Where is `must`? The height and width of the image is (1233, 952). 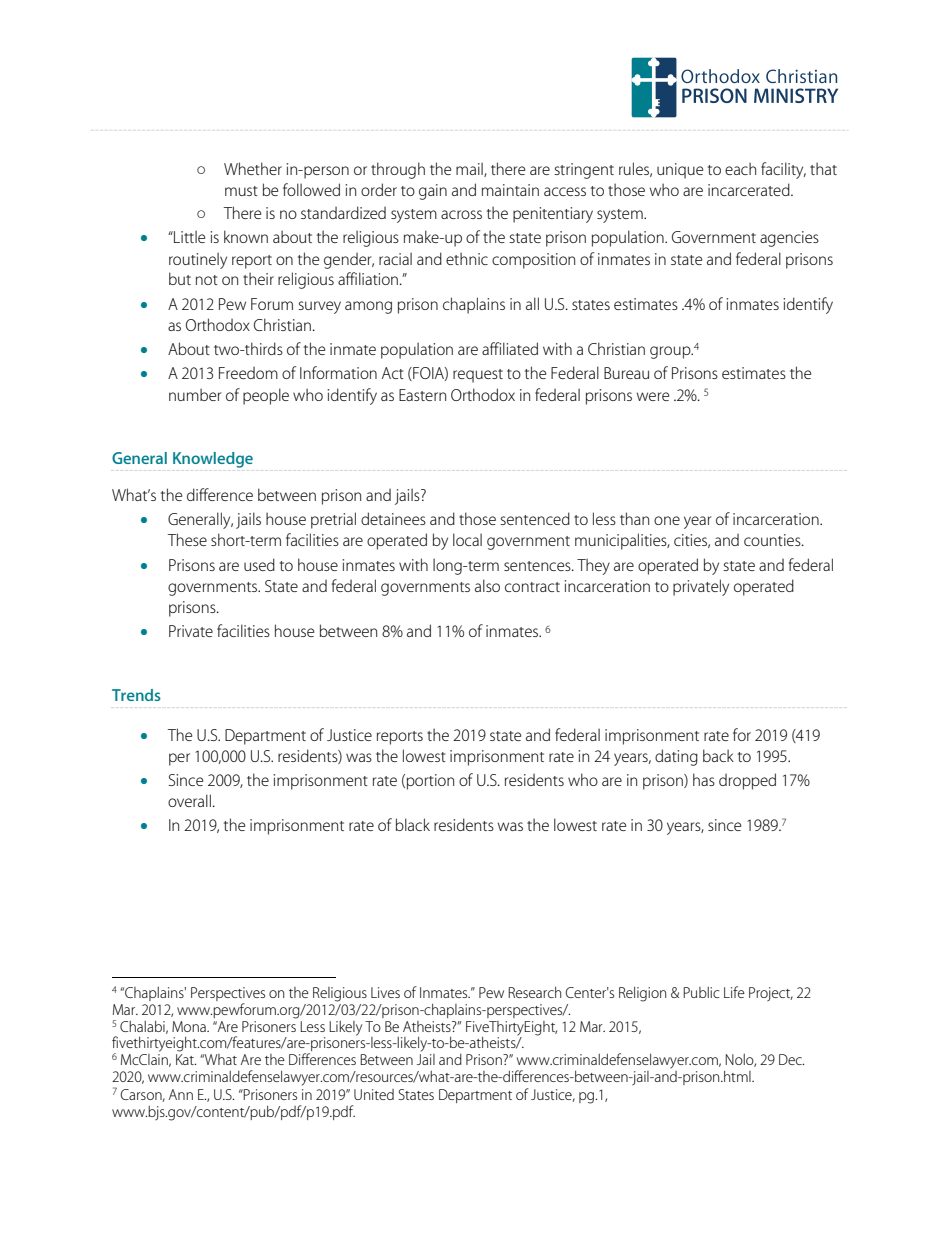 must is located at coordinates (241, 191).
